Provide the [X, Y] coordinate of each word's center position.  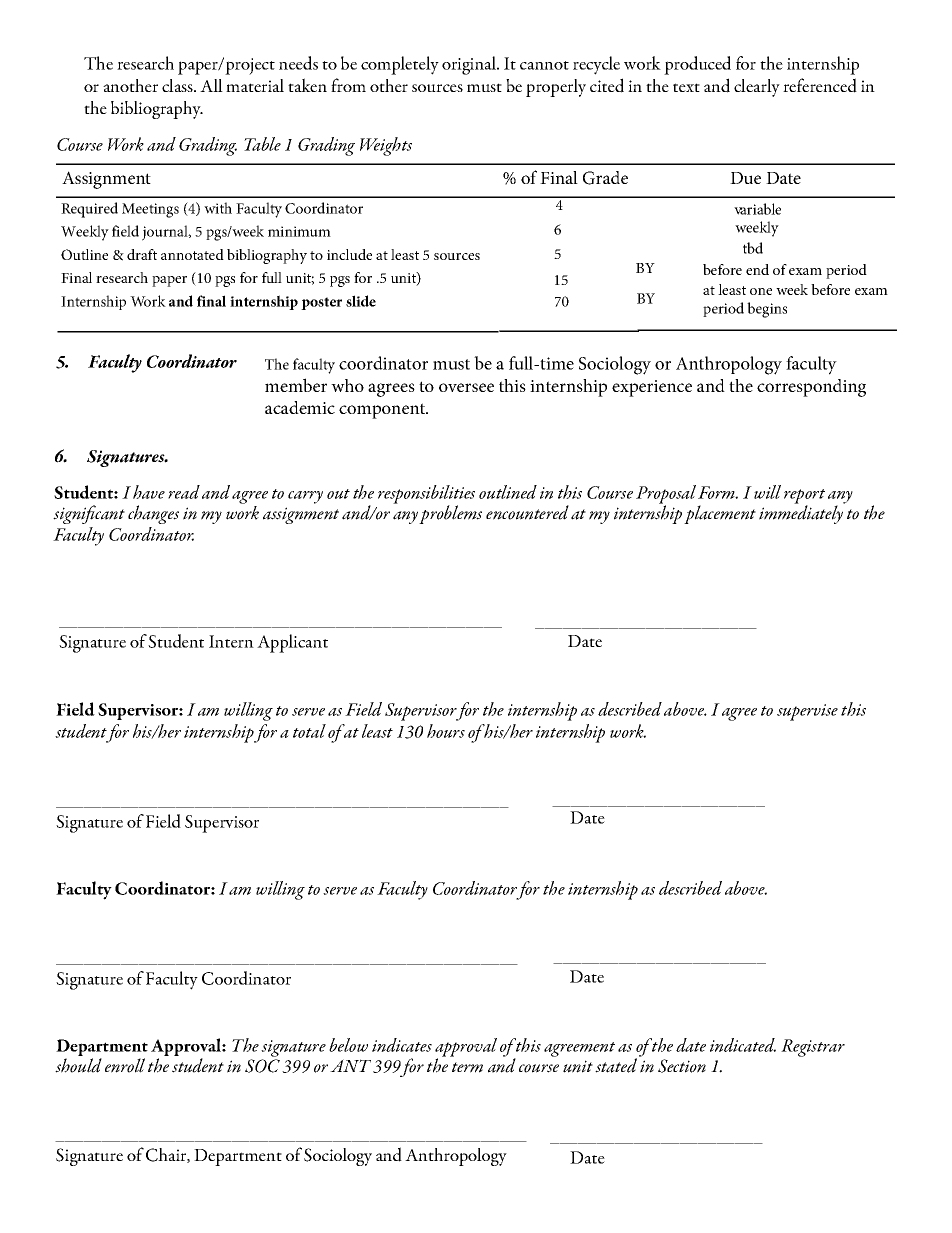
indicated [743, 1045]
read [184, 492]
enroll [125, 1065]
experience [652, 388]
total [309, 731]
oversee [466, 387]
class [178, 85]
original [470, 65]
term [467, 1067]
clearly [757, 88]
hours [446, 731]
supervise [807, 712]
